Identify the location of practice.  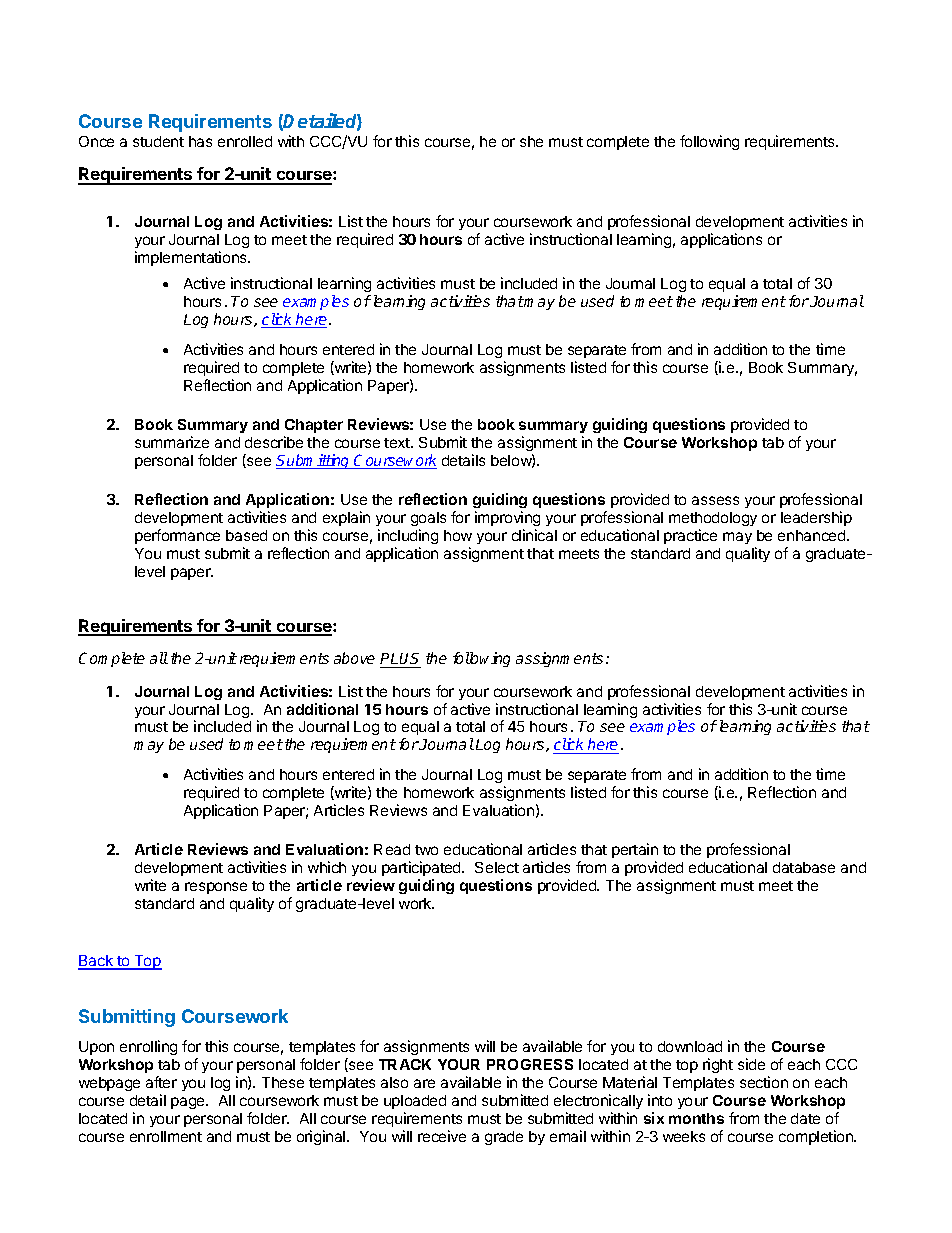
(690, 536).
